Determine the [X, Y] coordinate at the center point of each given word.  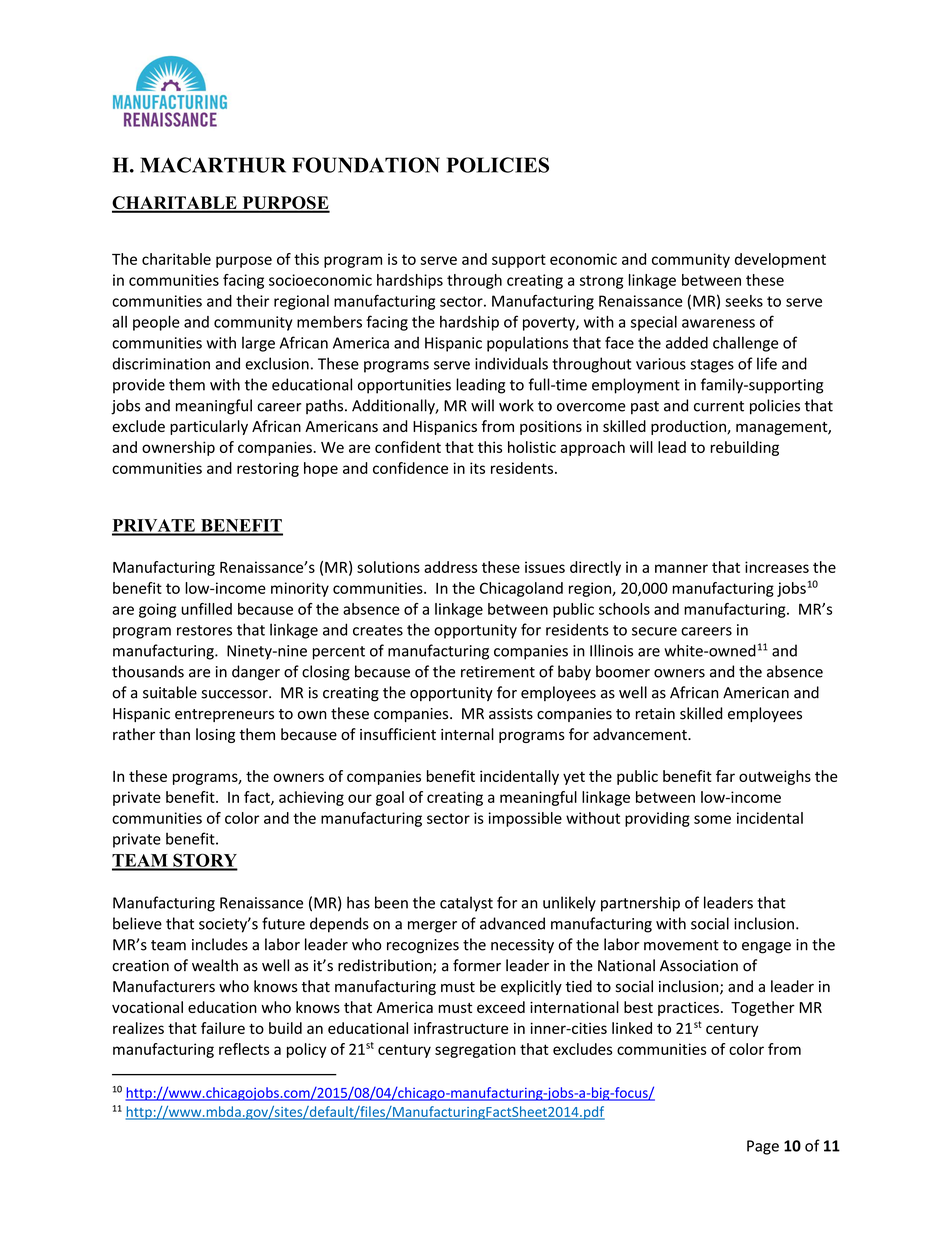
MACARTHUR [213, 165]
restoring [268, 469]
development [780, 260]
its [477, 468]
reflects [244, 1049]
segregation [475, 1050]
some [712, 819]
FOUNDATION [366, 165]
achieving [311, 798]
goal [390, 798]
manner [681, 568]
